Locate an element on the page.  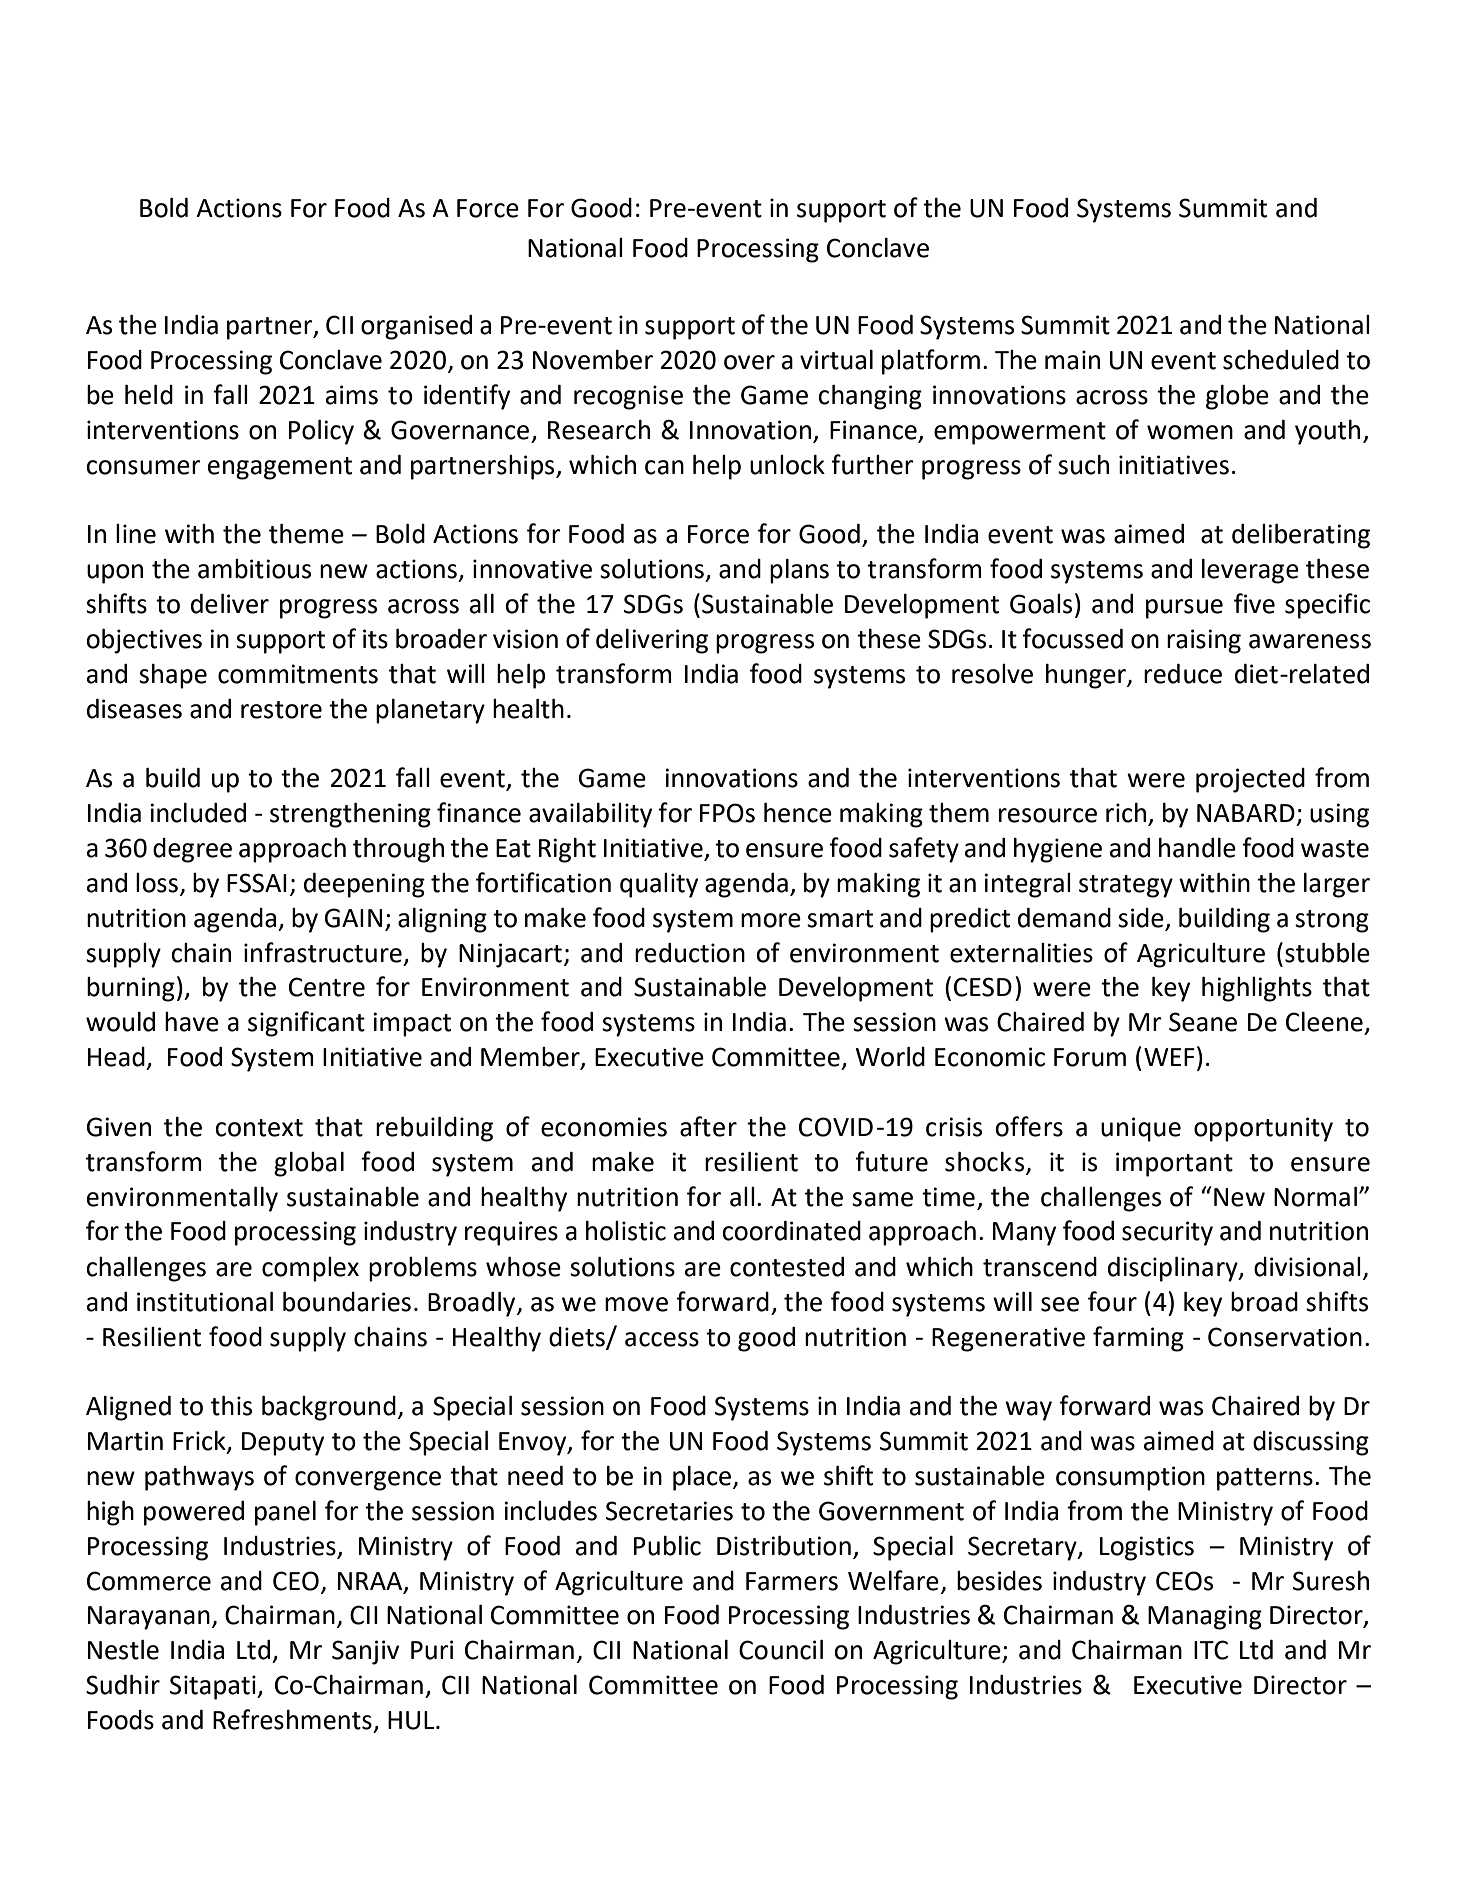
virtual is located at coordinates (836, 360).
